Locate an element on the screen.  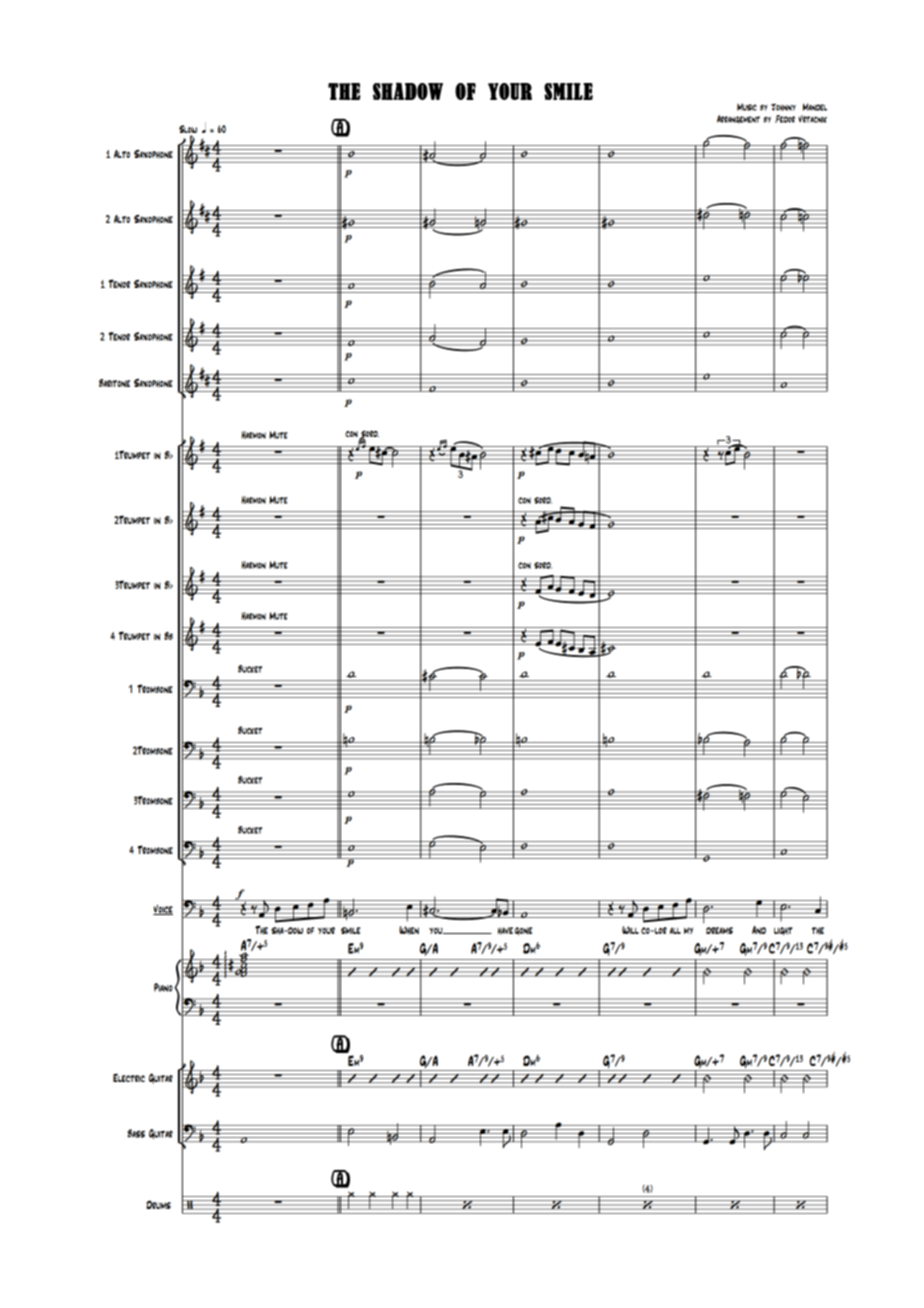
Bass is located at coordinates (136, 1133).
